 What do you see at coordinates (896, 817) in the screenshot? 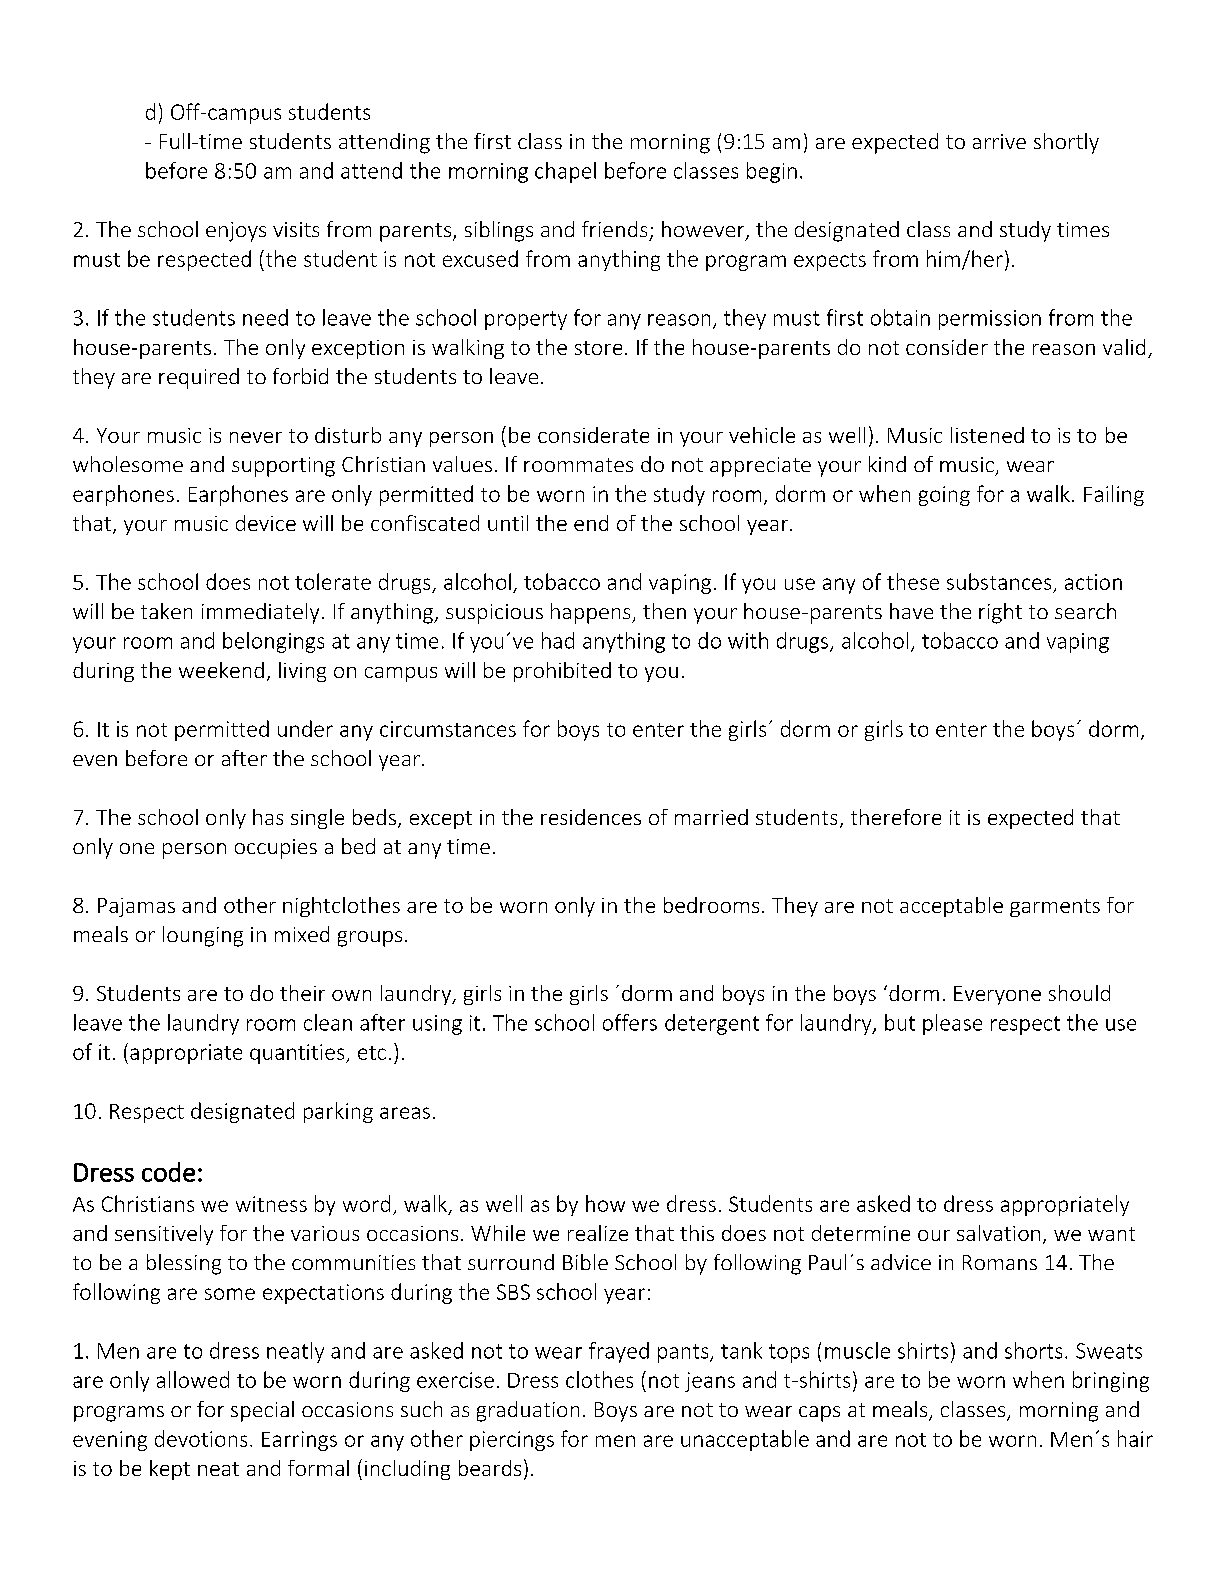
I see `therefore` at bounding box center [896, 817].
